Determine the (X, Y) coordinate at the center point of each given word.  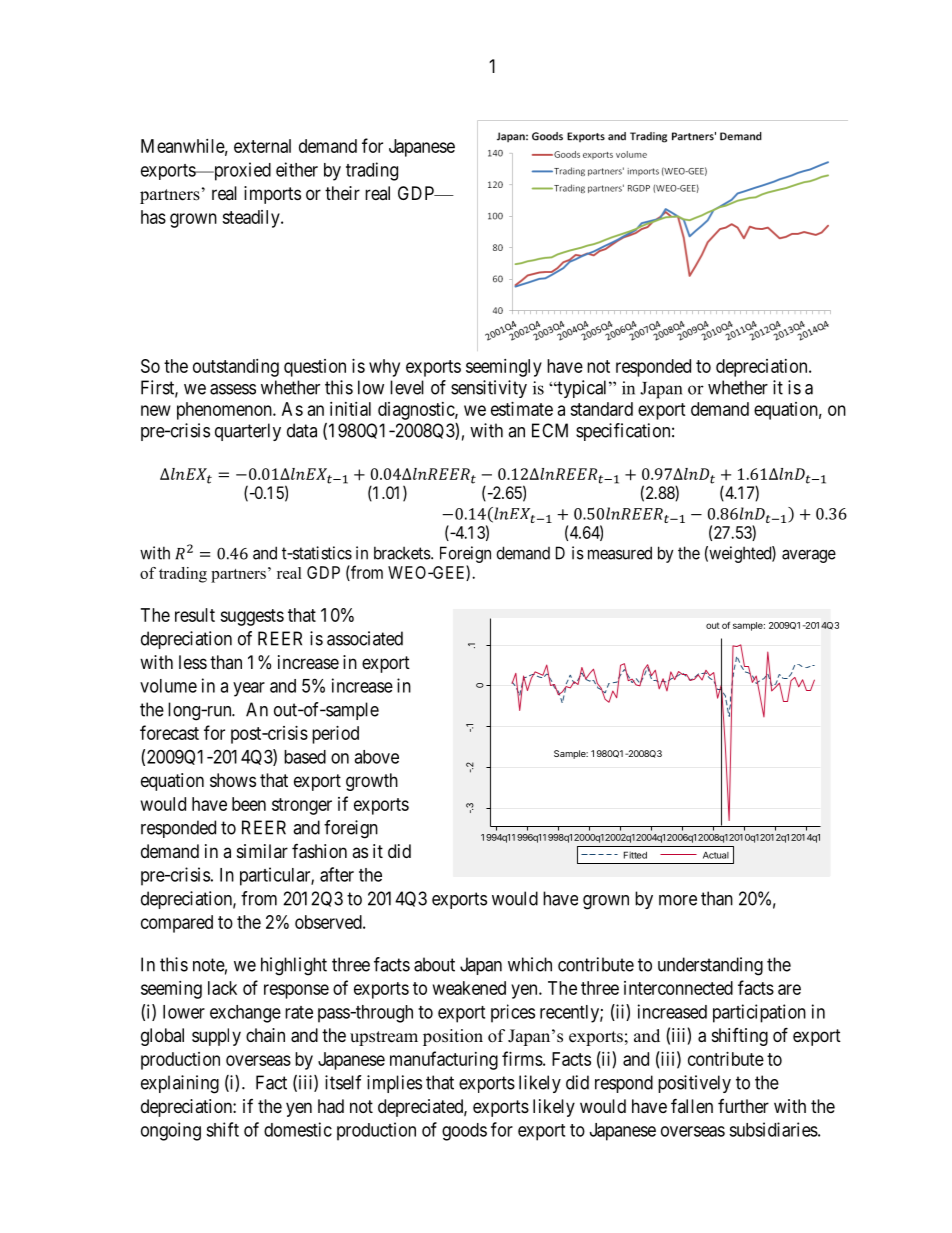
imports (272, 195)
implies (394, 1084)
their (342, 193)
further (743, 1106)
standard (601, 409)
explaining (180, 1084)
